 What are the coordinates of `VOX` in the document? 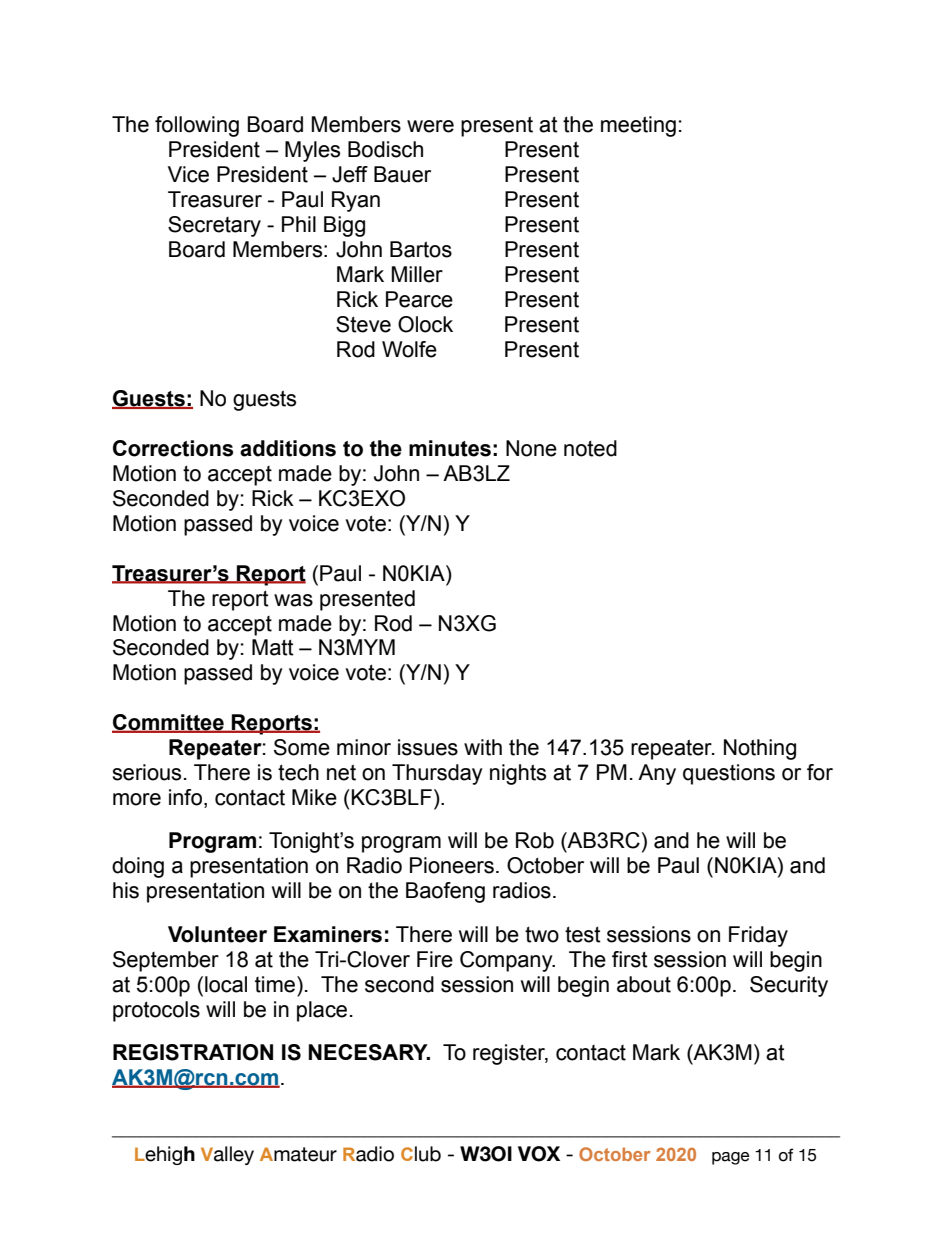 It's located at (539, 1154).
